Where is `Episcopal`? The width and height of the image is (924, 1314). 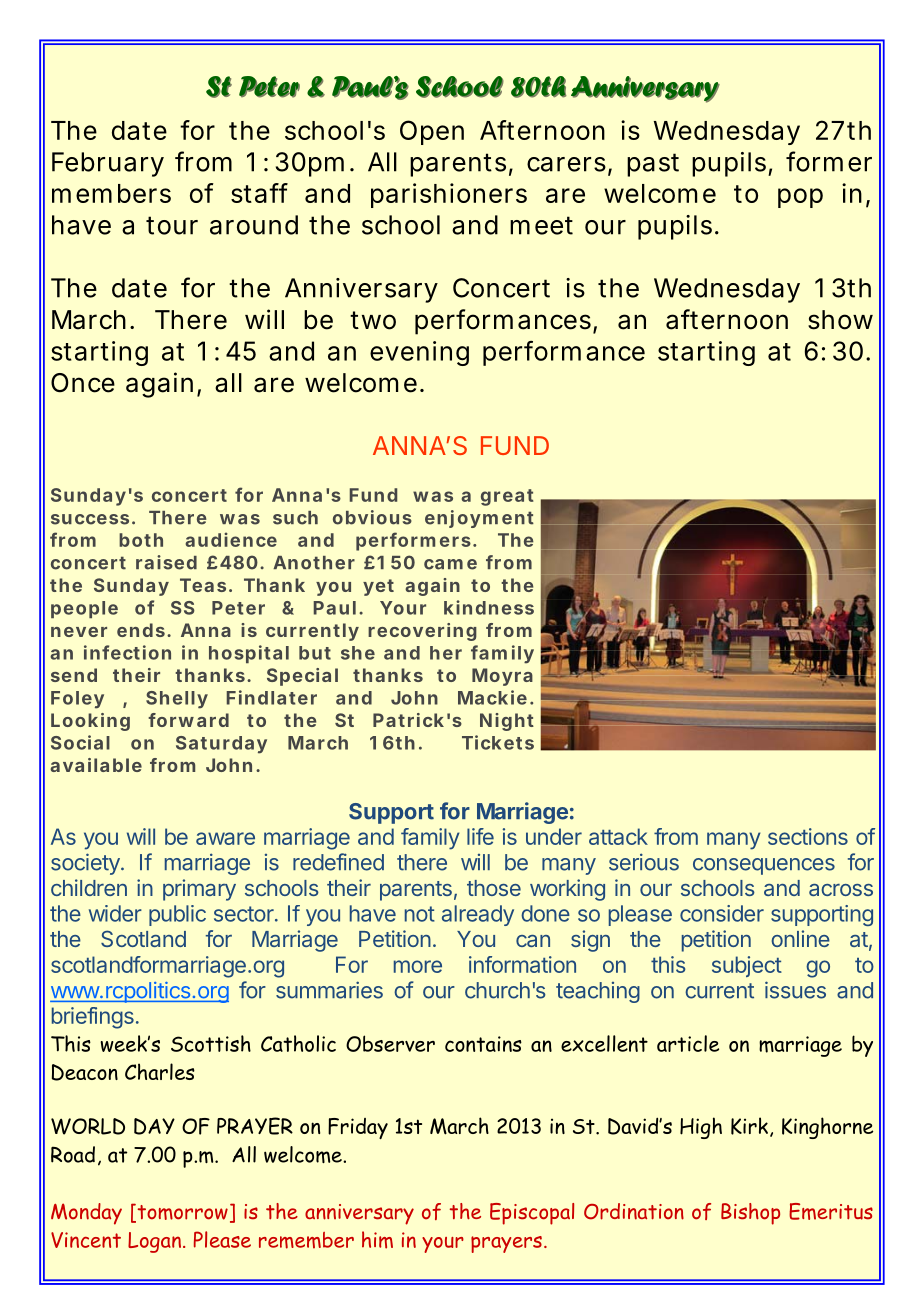 Episcopal is located at coordinates (532, 1214).
